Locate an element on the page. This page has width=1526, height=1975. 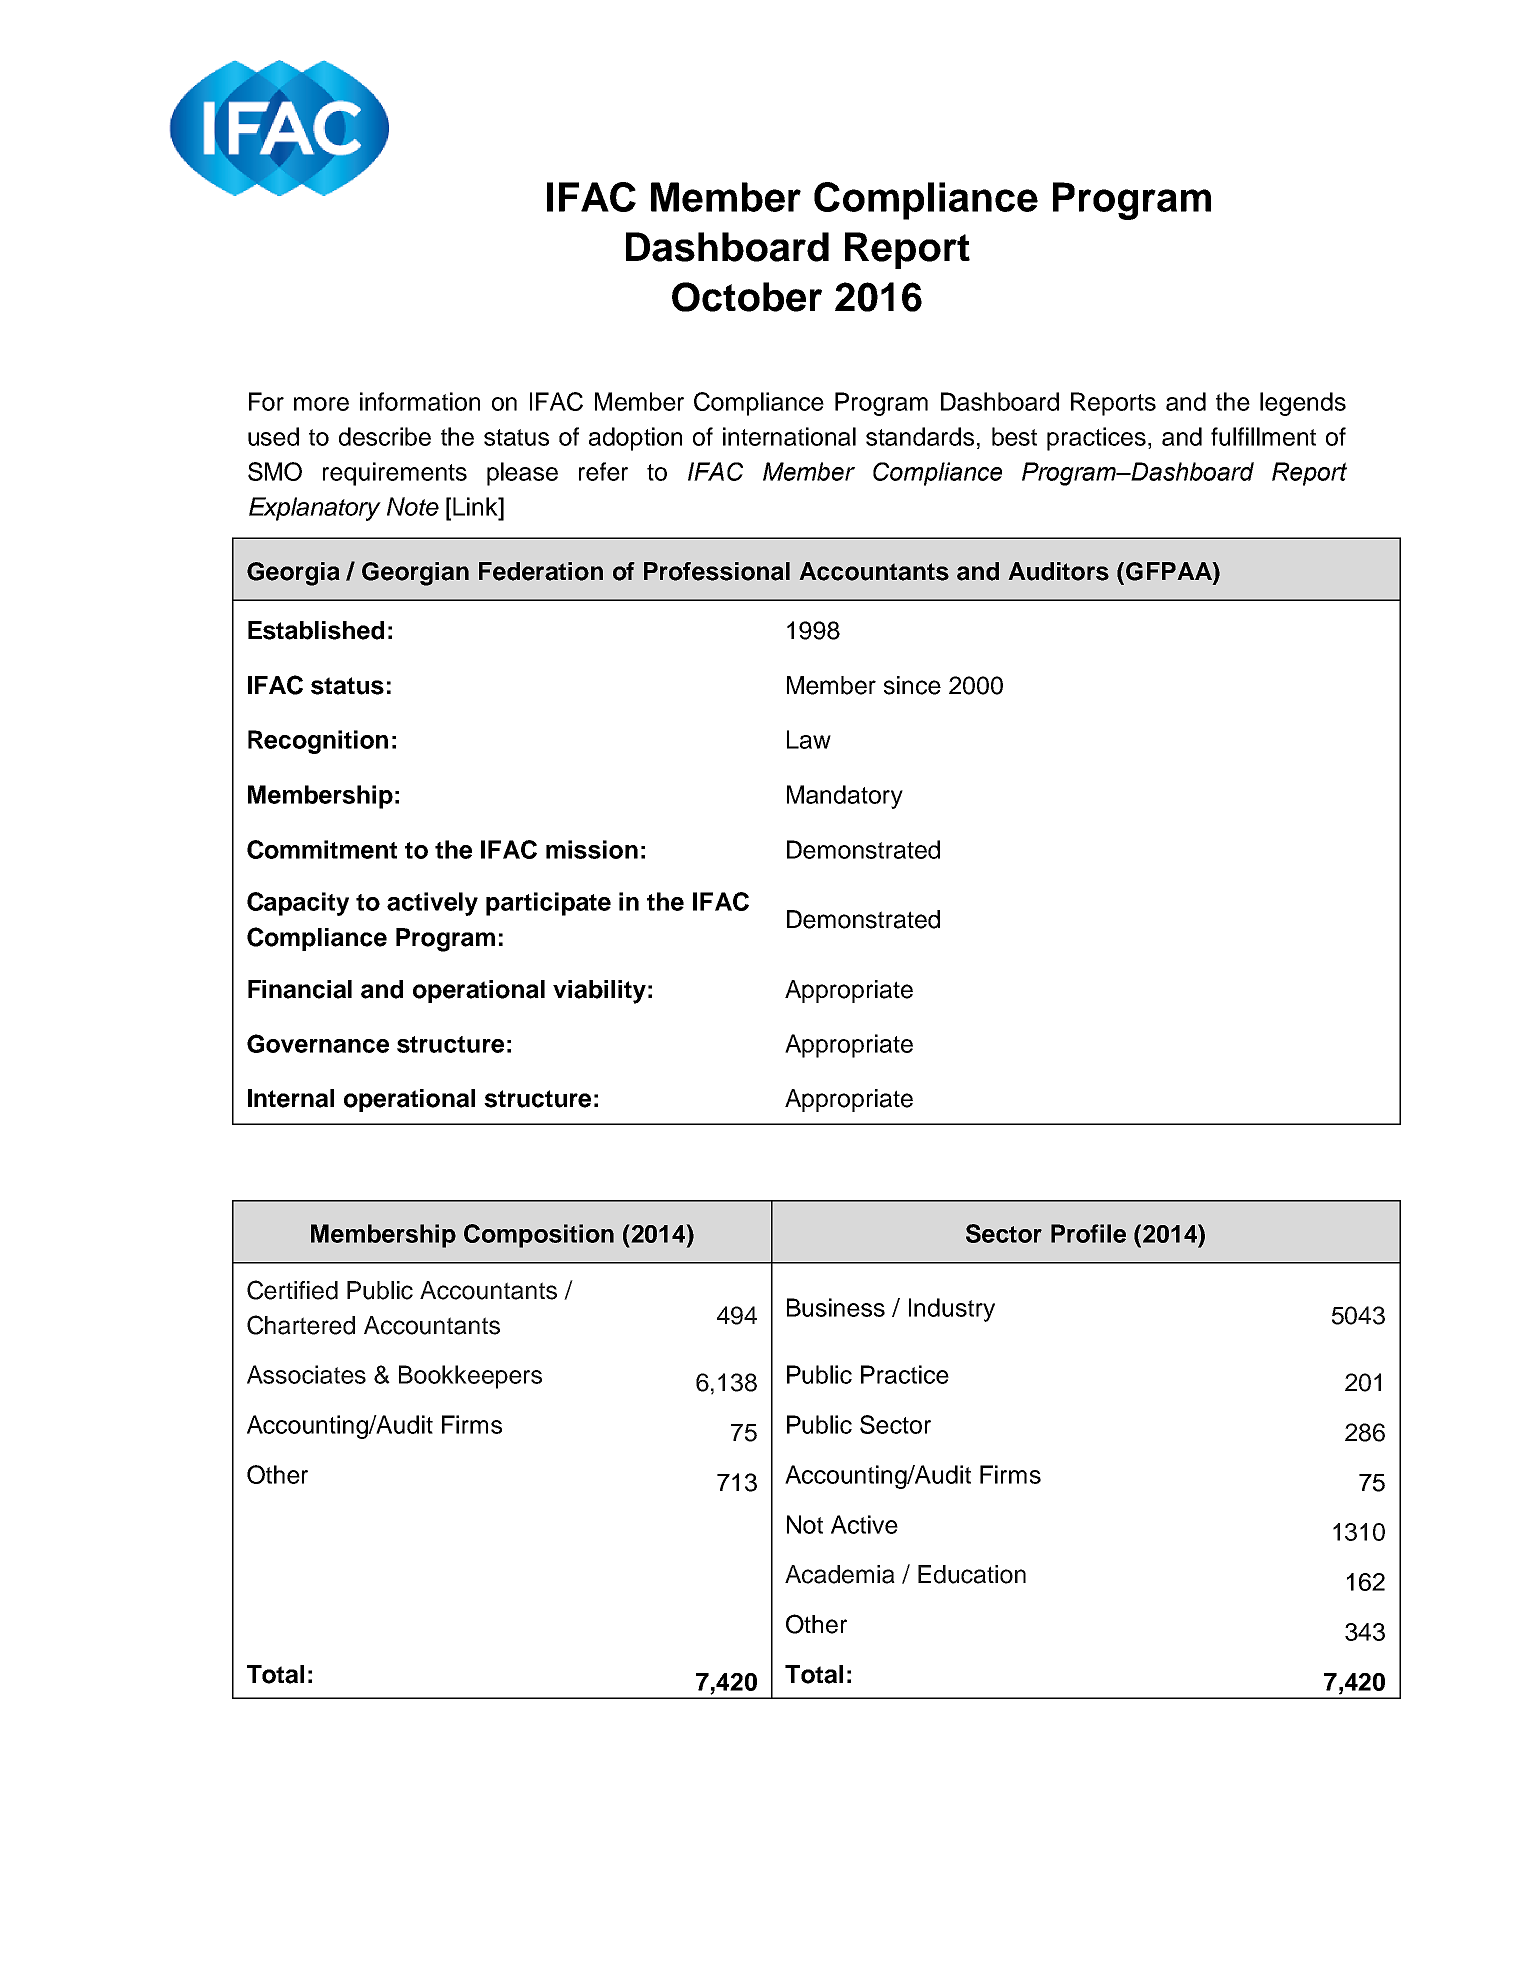
Certified is located at coordinates (292, 1290).
